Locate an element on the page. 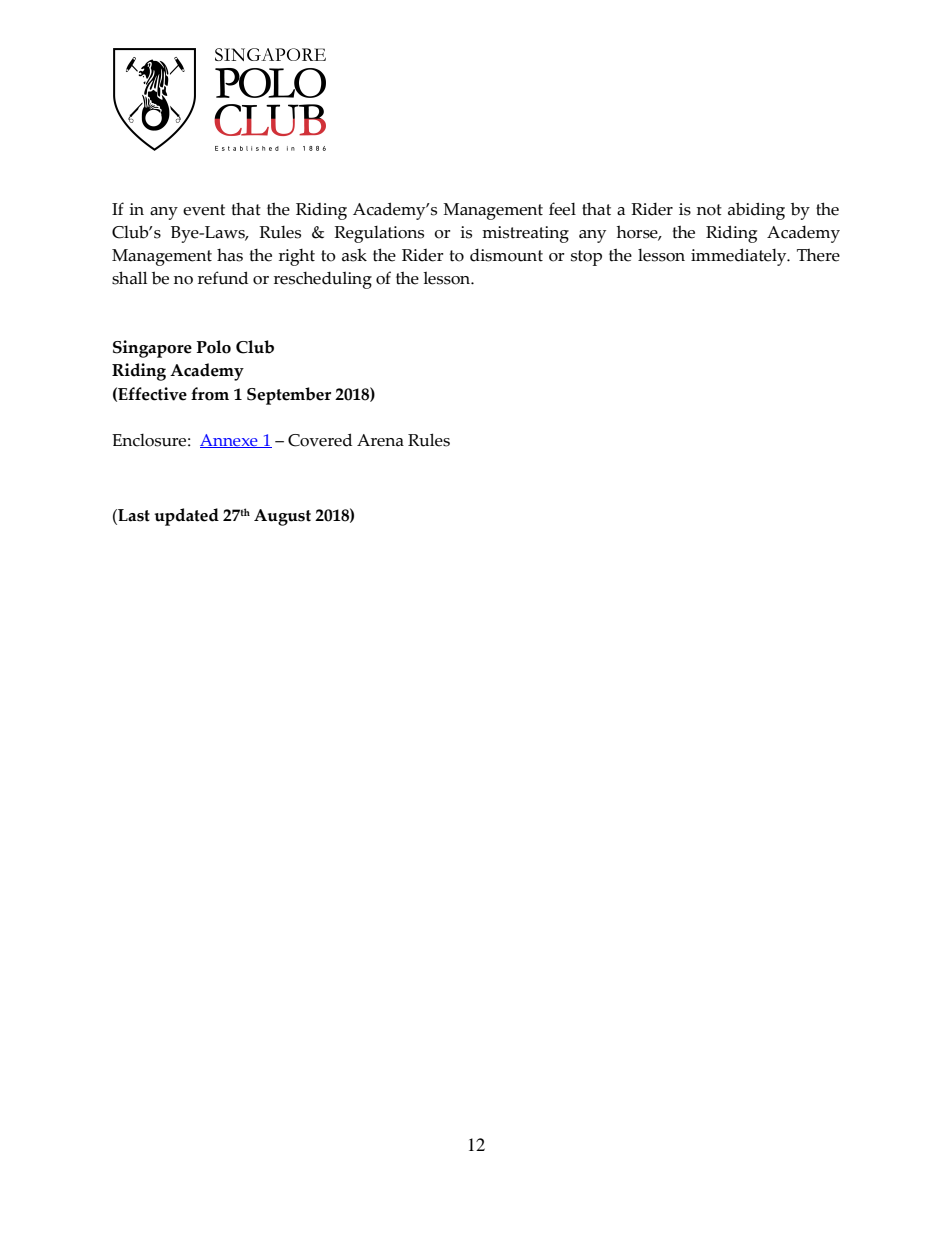 Image resolution: width=952 pixels, height=1233 pixels. Covered is located at coordinates (320, 440).
